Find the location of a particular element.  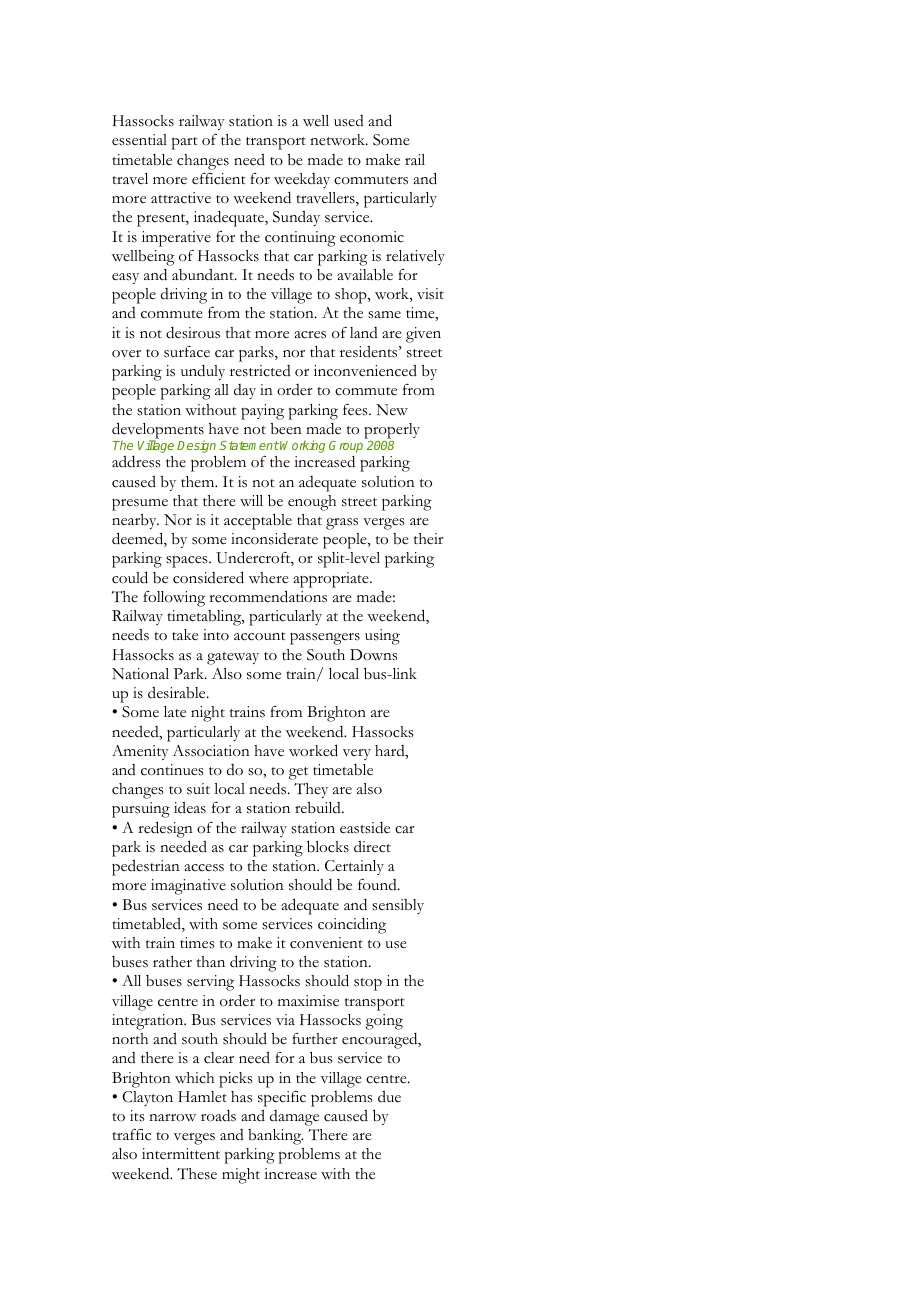

presume is located at coordinates (140, 505).
